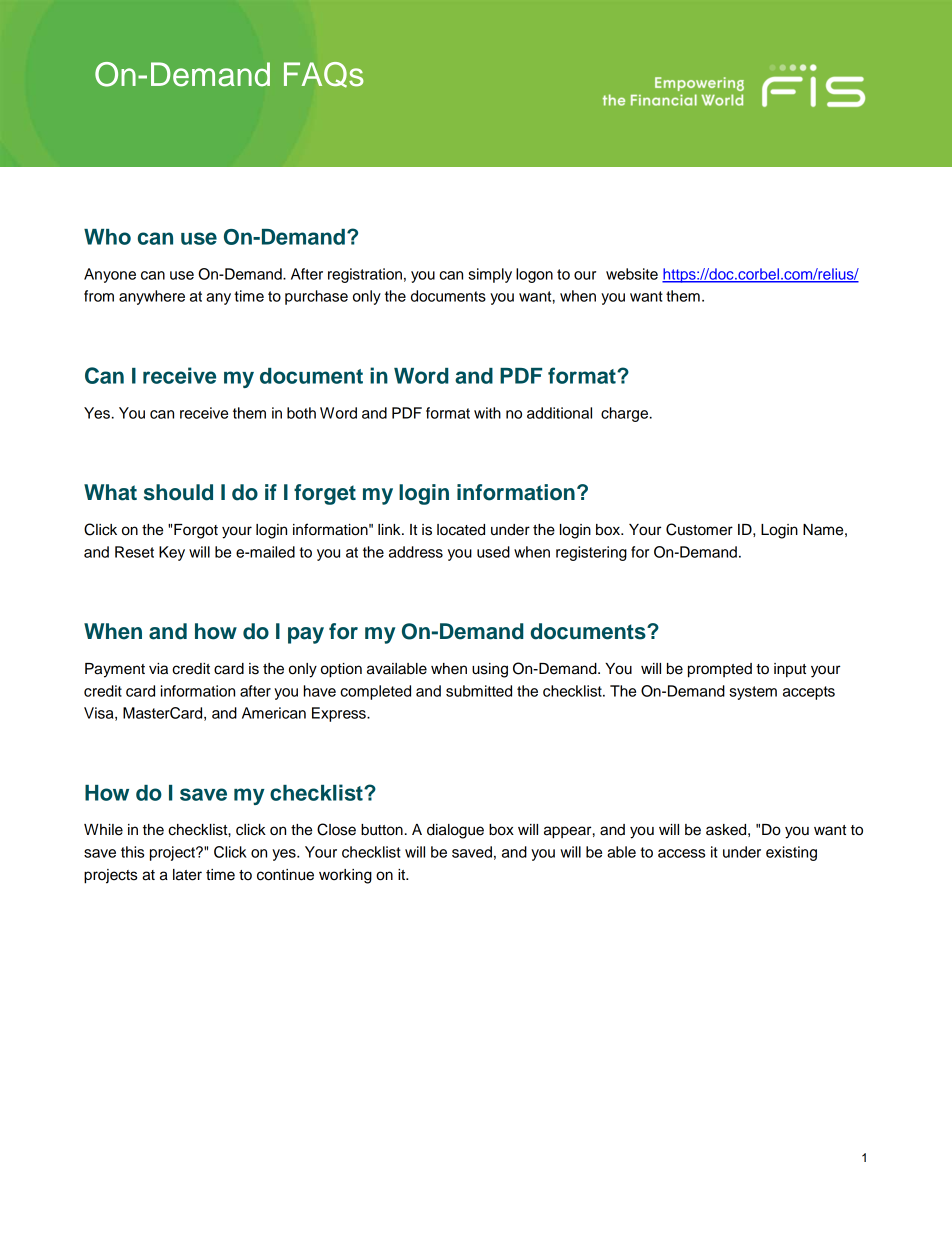  What do you see at coordinates (487, 413) in the screenshot?
I see `with` at bounding box center [487, 413].
